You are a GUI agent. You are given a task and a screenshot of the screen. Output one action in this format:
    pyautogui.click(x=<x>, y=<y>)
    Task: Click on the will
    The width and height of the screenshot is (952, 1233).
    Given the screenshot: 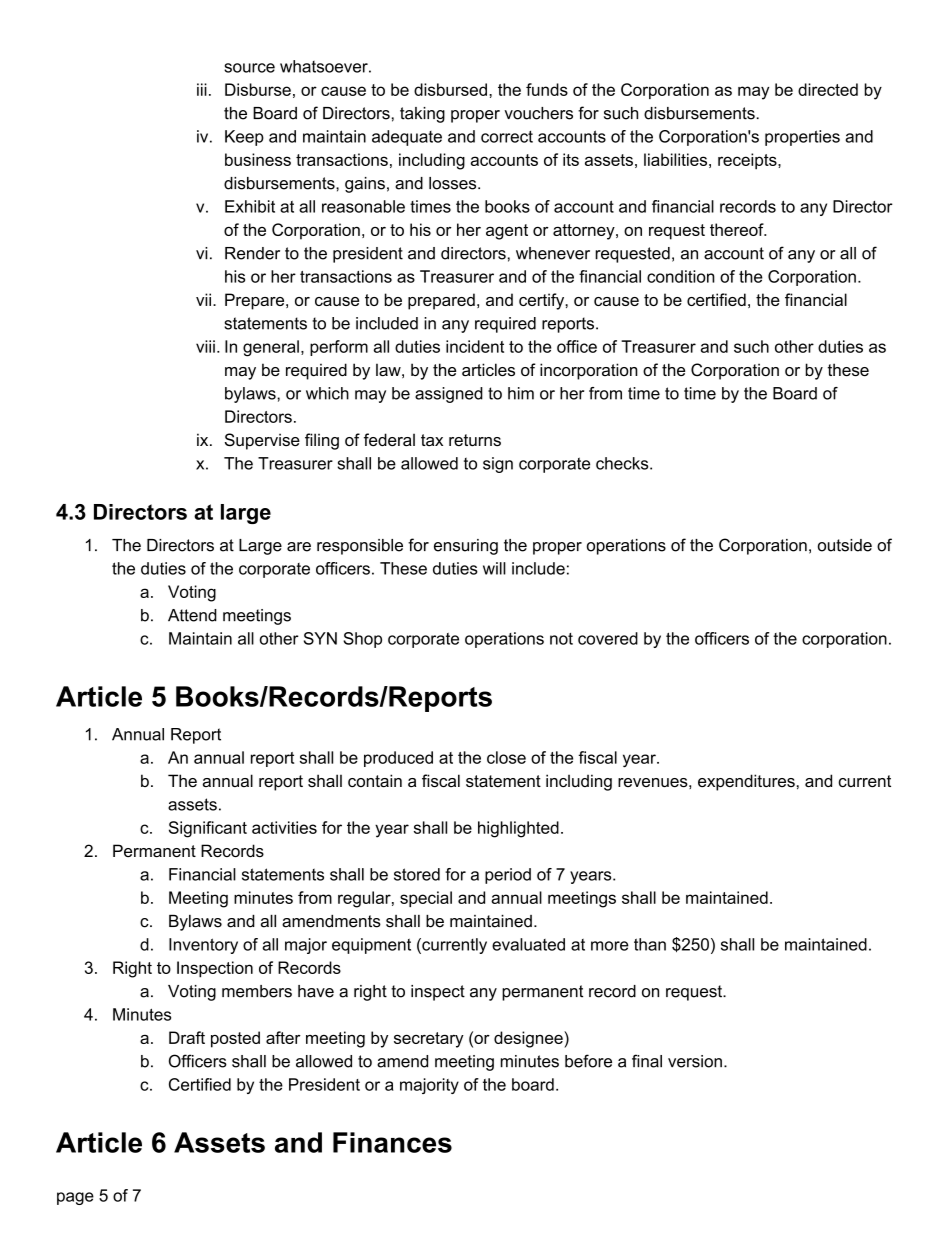 What is the action you would take?
    pyautogui.click(x=494, y=568)
